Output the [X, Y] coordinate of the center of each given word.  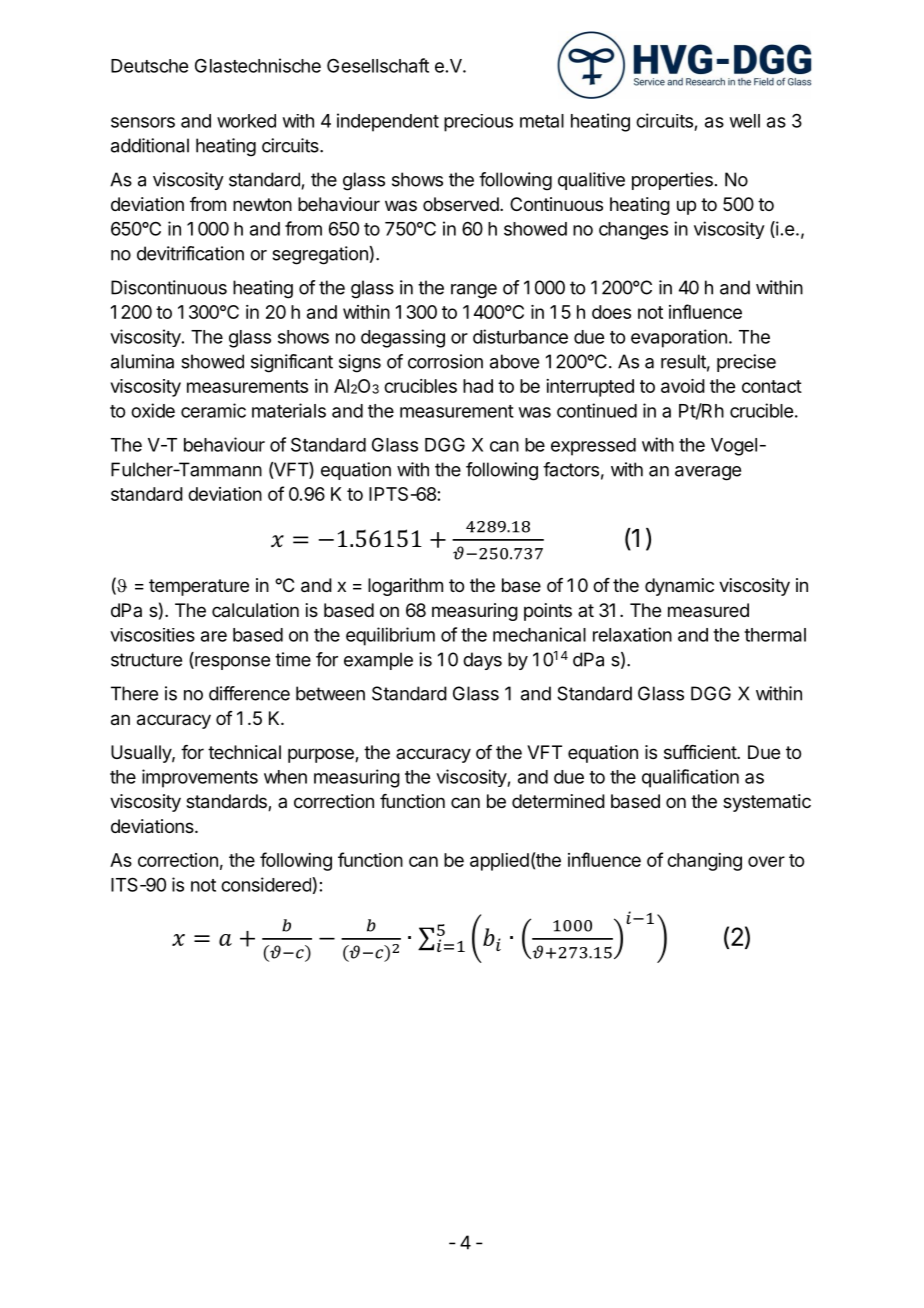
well [745, 121]
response [231, 663]
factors [571, 469]
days [482, 661]
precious [478, 123]
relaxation [632, 634]
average [708, 473]
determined [558, 801]
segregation [320, 255]
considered [266, 884]
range [474, 291]
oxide [153, 410]
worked [246, 121]
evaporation [679, 338]
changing [704, 862]
